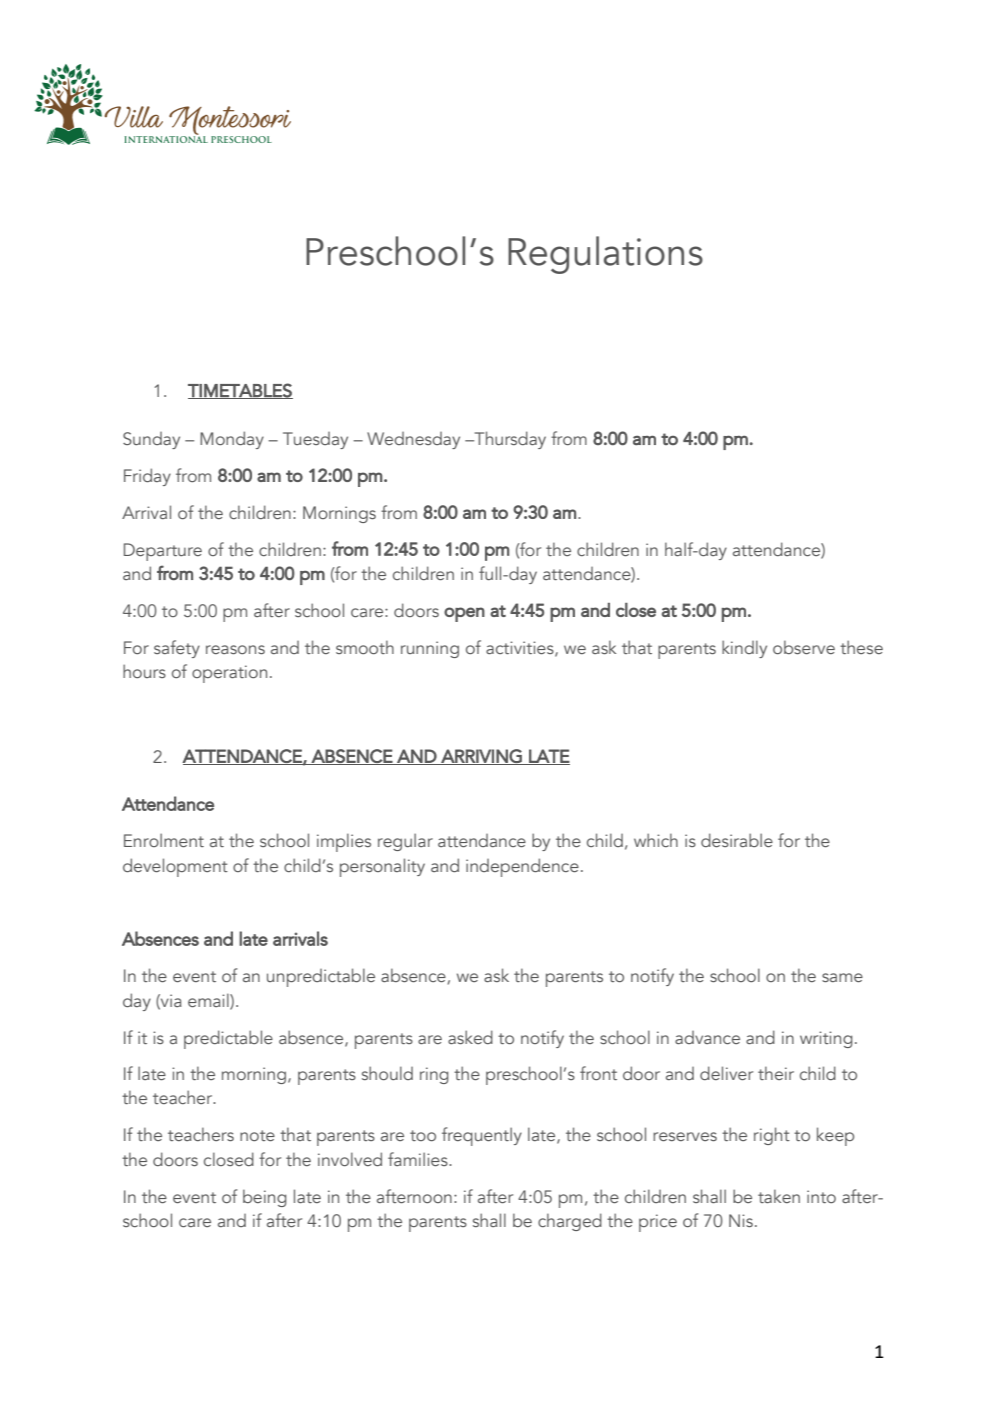  Describe the element at coordinates (804, 647) in the screenshot. I see `observe` at that location.
